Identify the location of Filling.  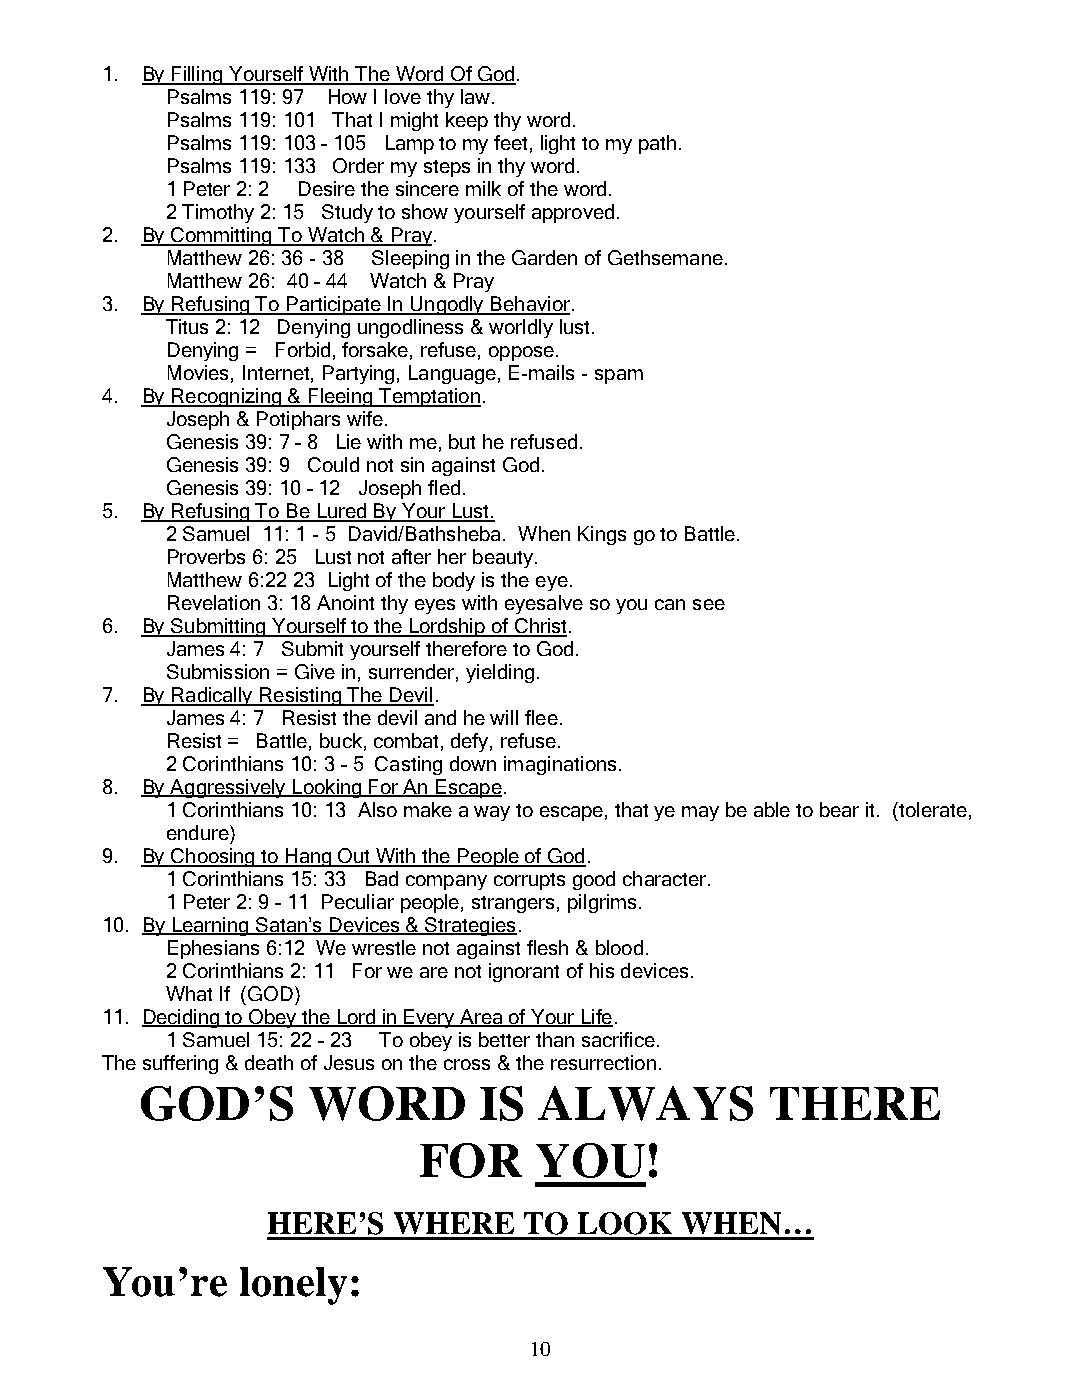
(197, 75).
